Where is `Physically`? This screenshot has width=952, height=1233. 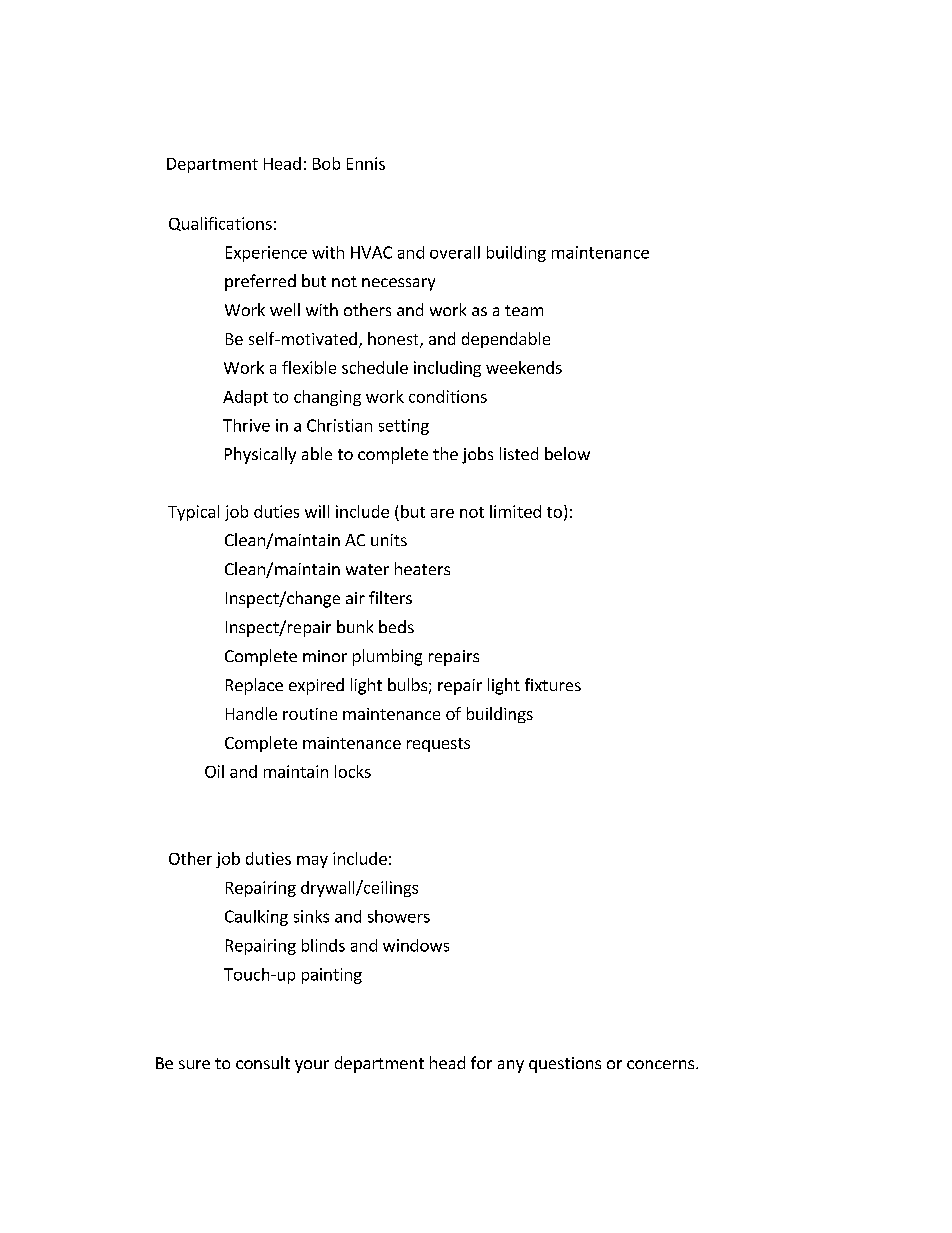
Physically is located at coordinates (260, 455).
